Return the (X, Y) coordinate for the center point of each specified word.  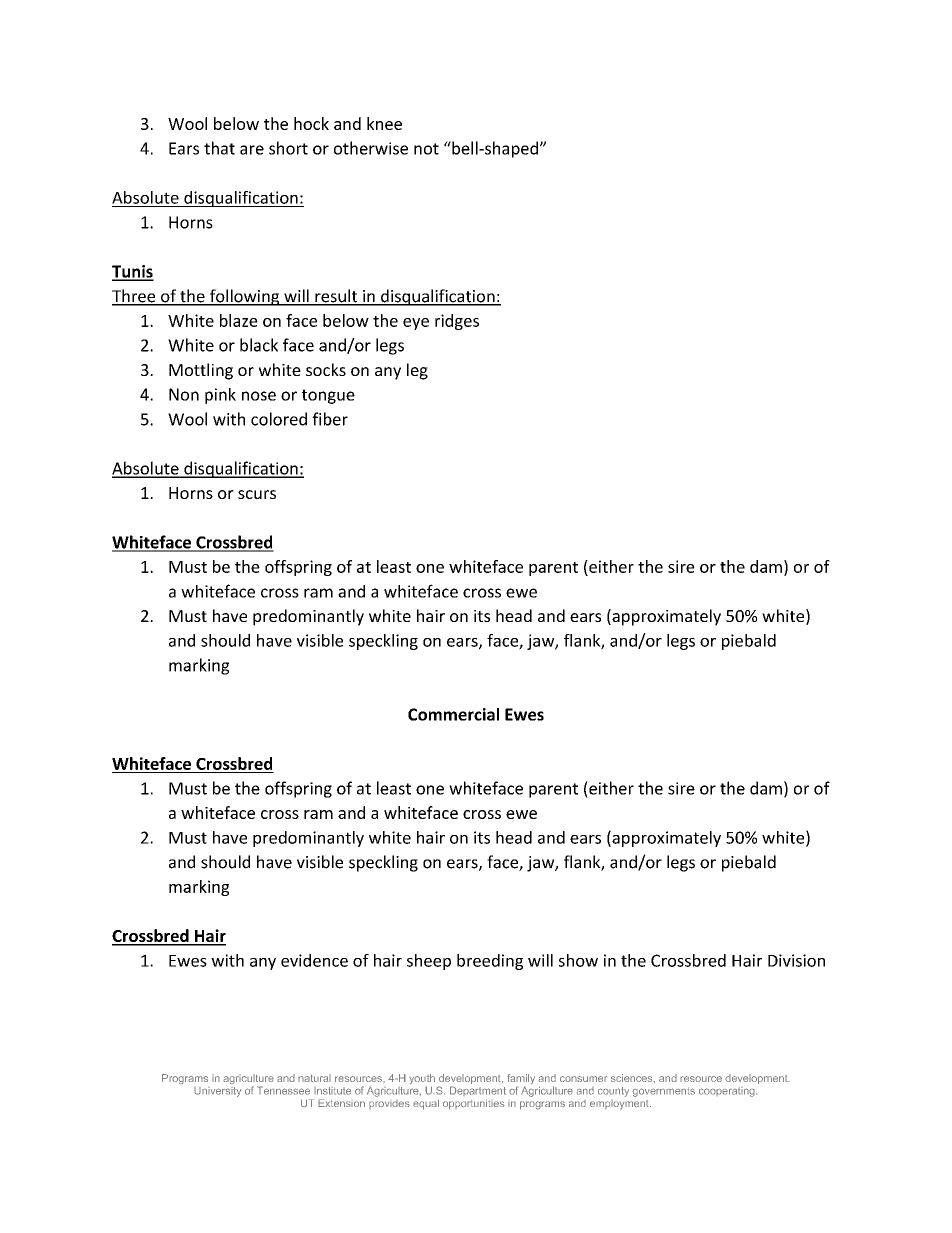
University (217, 1092)
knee (384, 123)
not (426, 149)
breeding (490, 962)
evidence (314, 960)
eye (416, 324)
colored (279, 419)
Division (796, 960)
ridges (457, 322)
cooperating (728, 1092)
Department (478, 1091)
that (219, 148)
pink (220, 396)
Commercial (453, 714)
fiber (330, 419)
